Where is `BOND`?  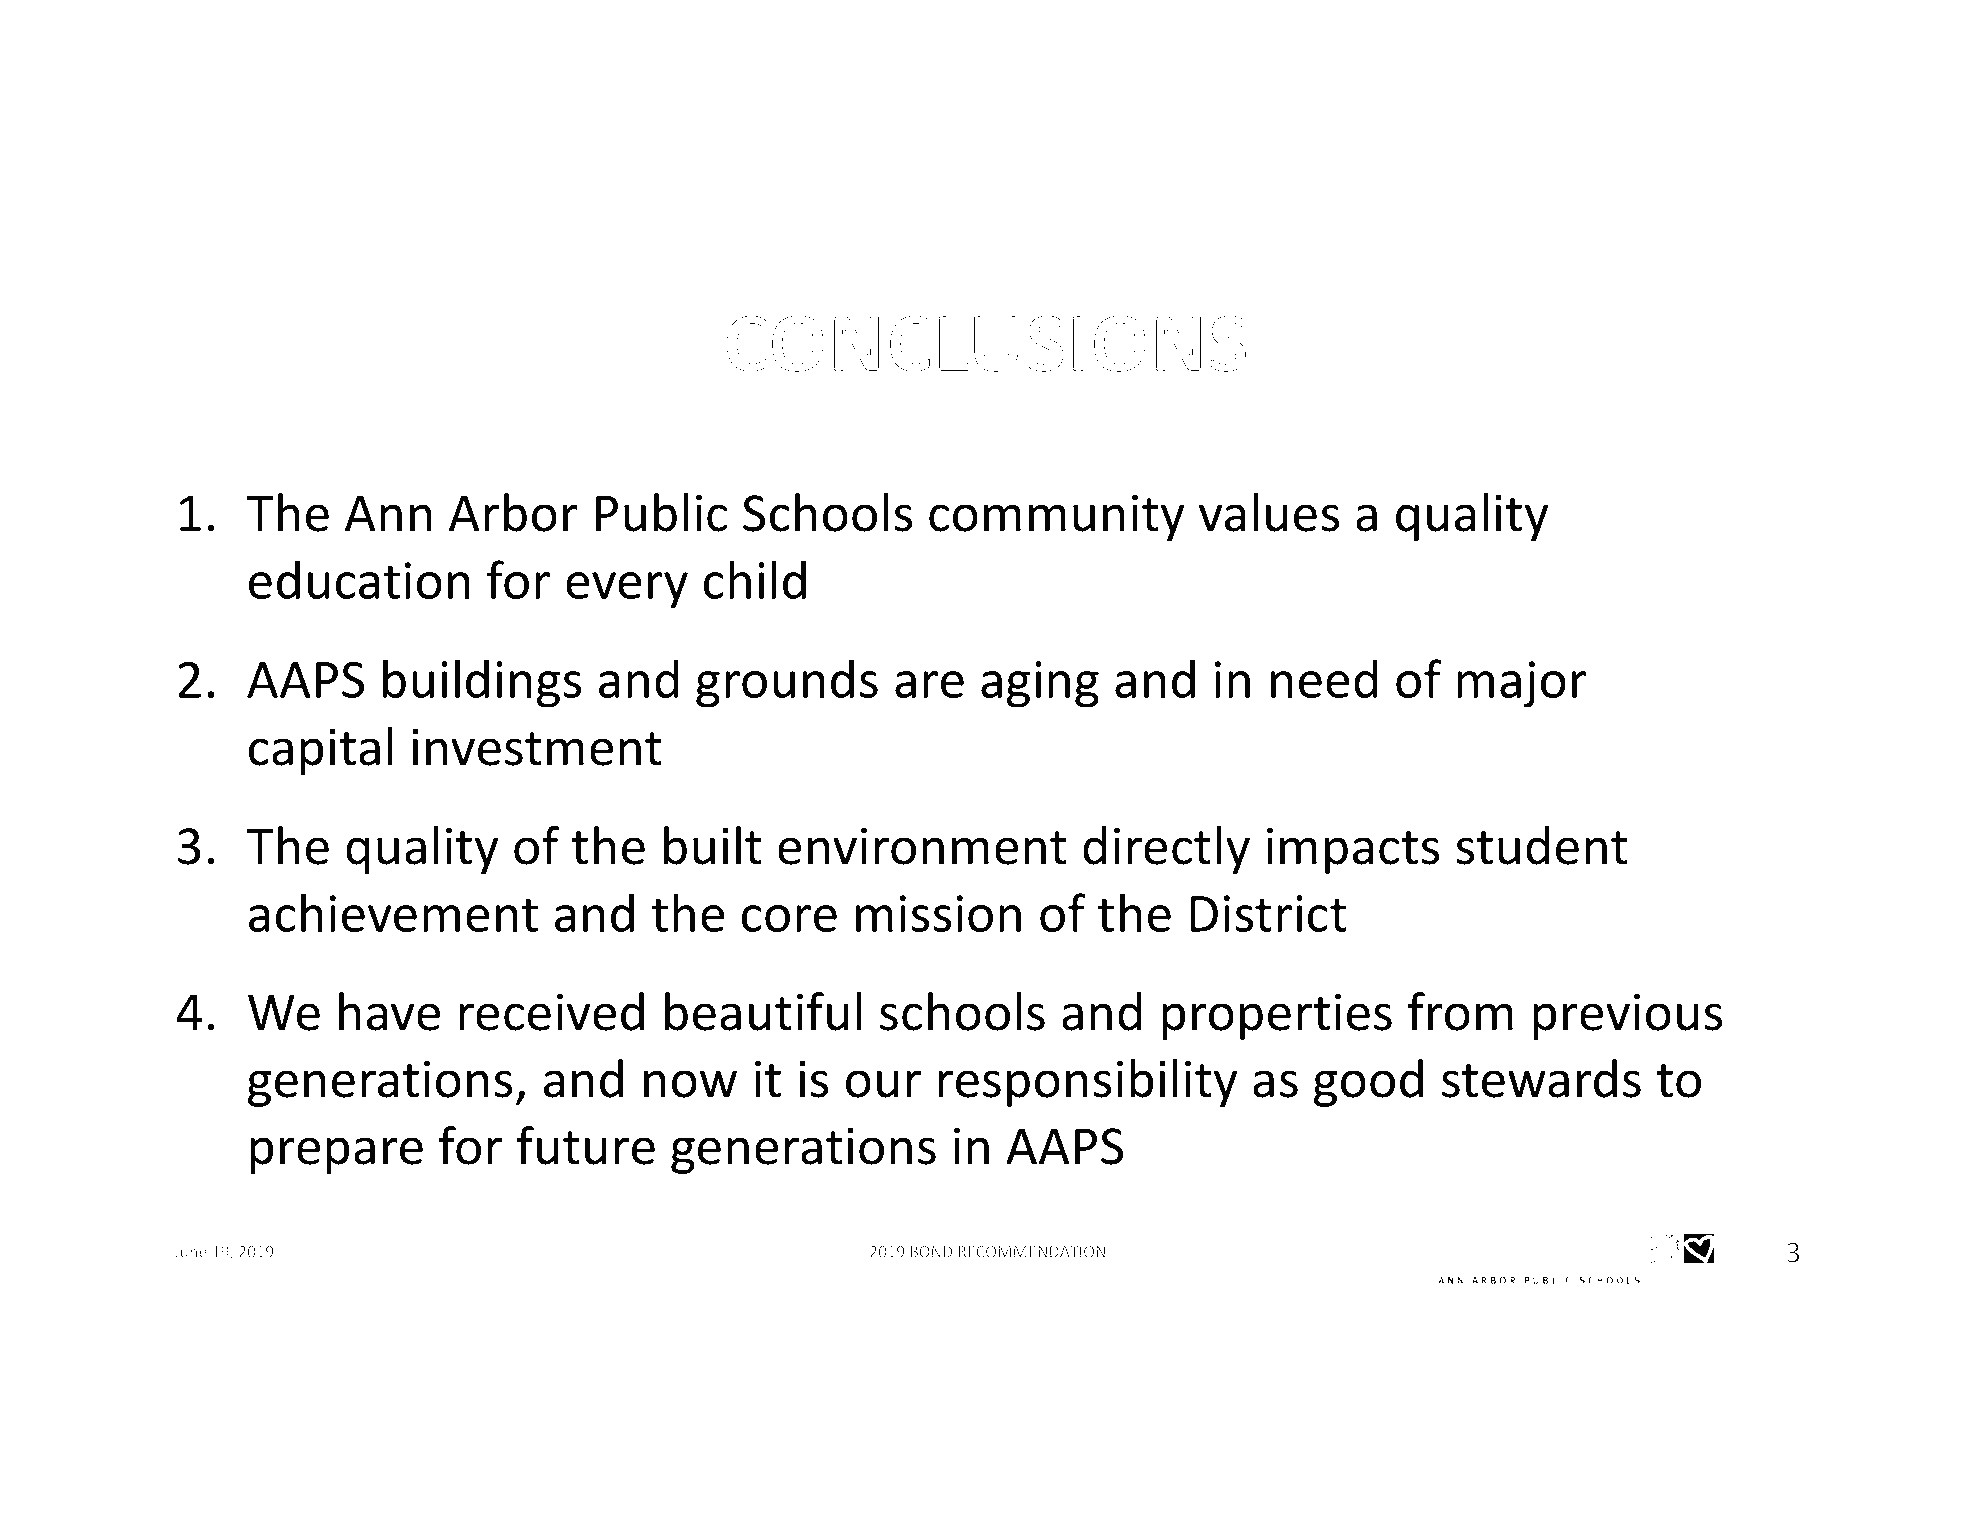 BOND is located at coordinates (931, 1252).
